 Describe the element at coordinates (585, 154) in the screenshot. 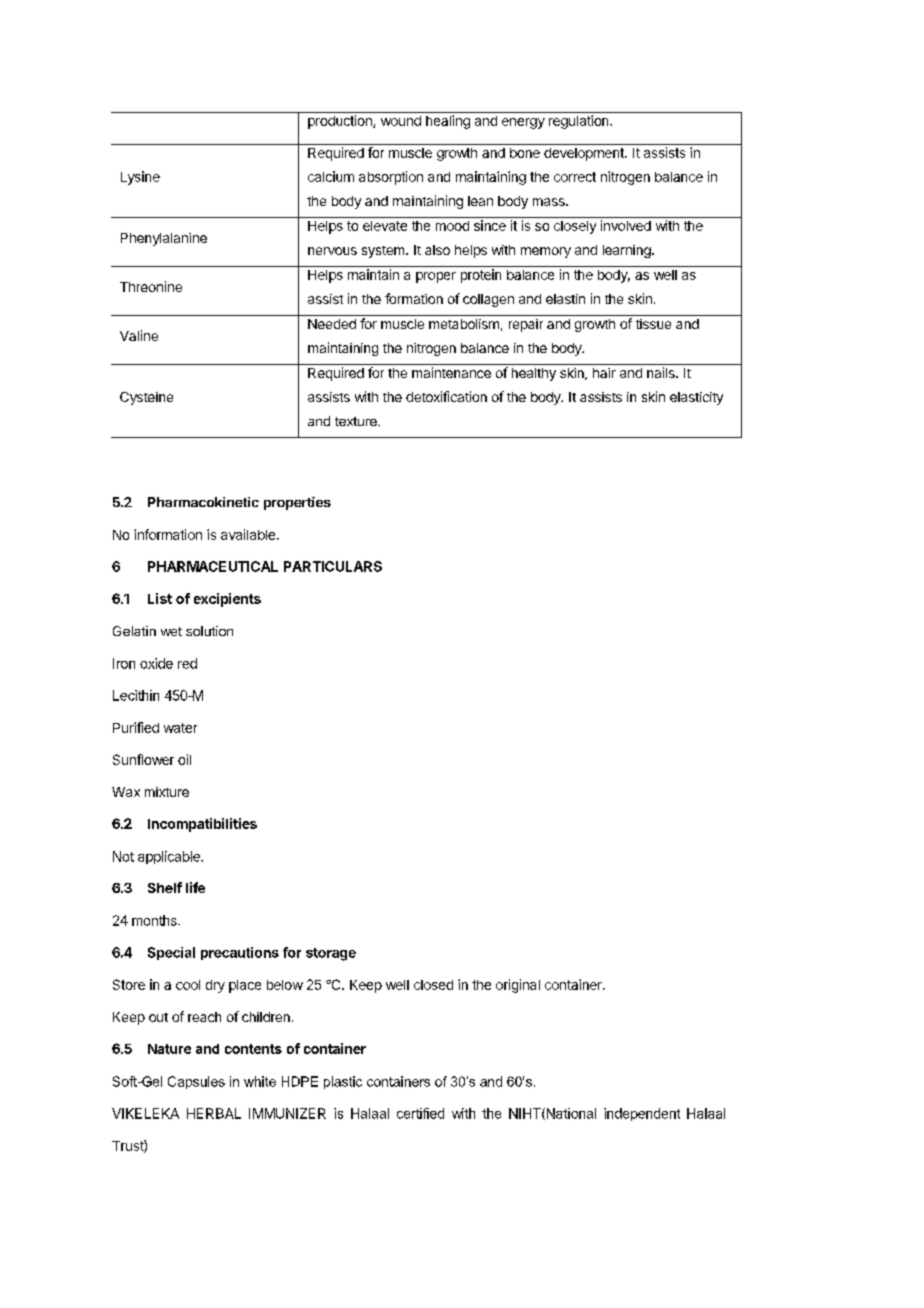

I see `development` at that location.
